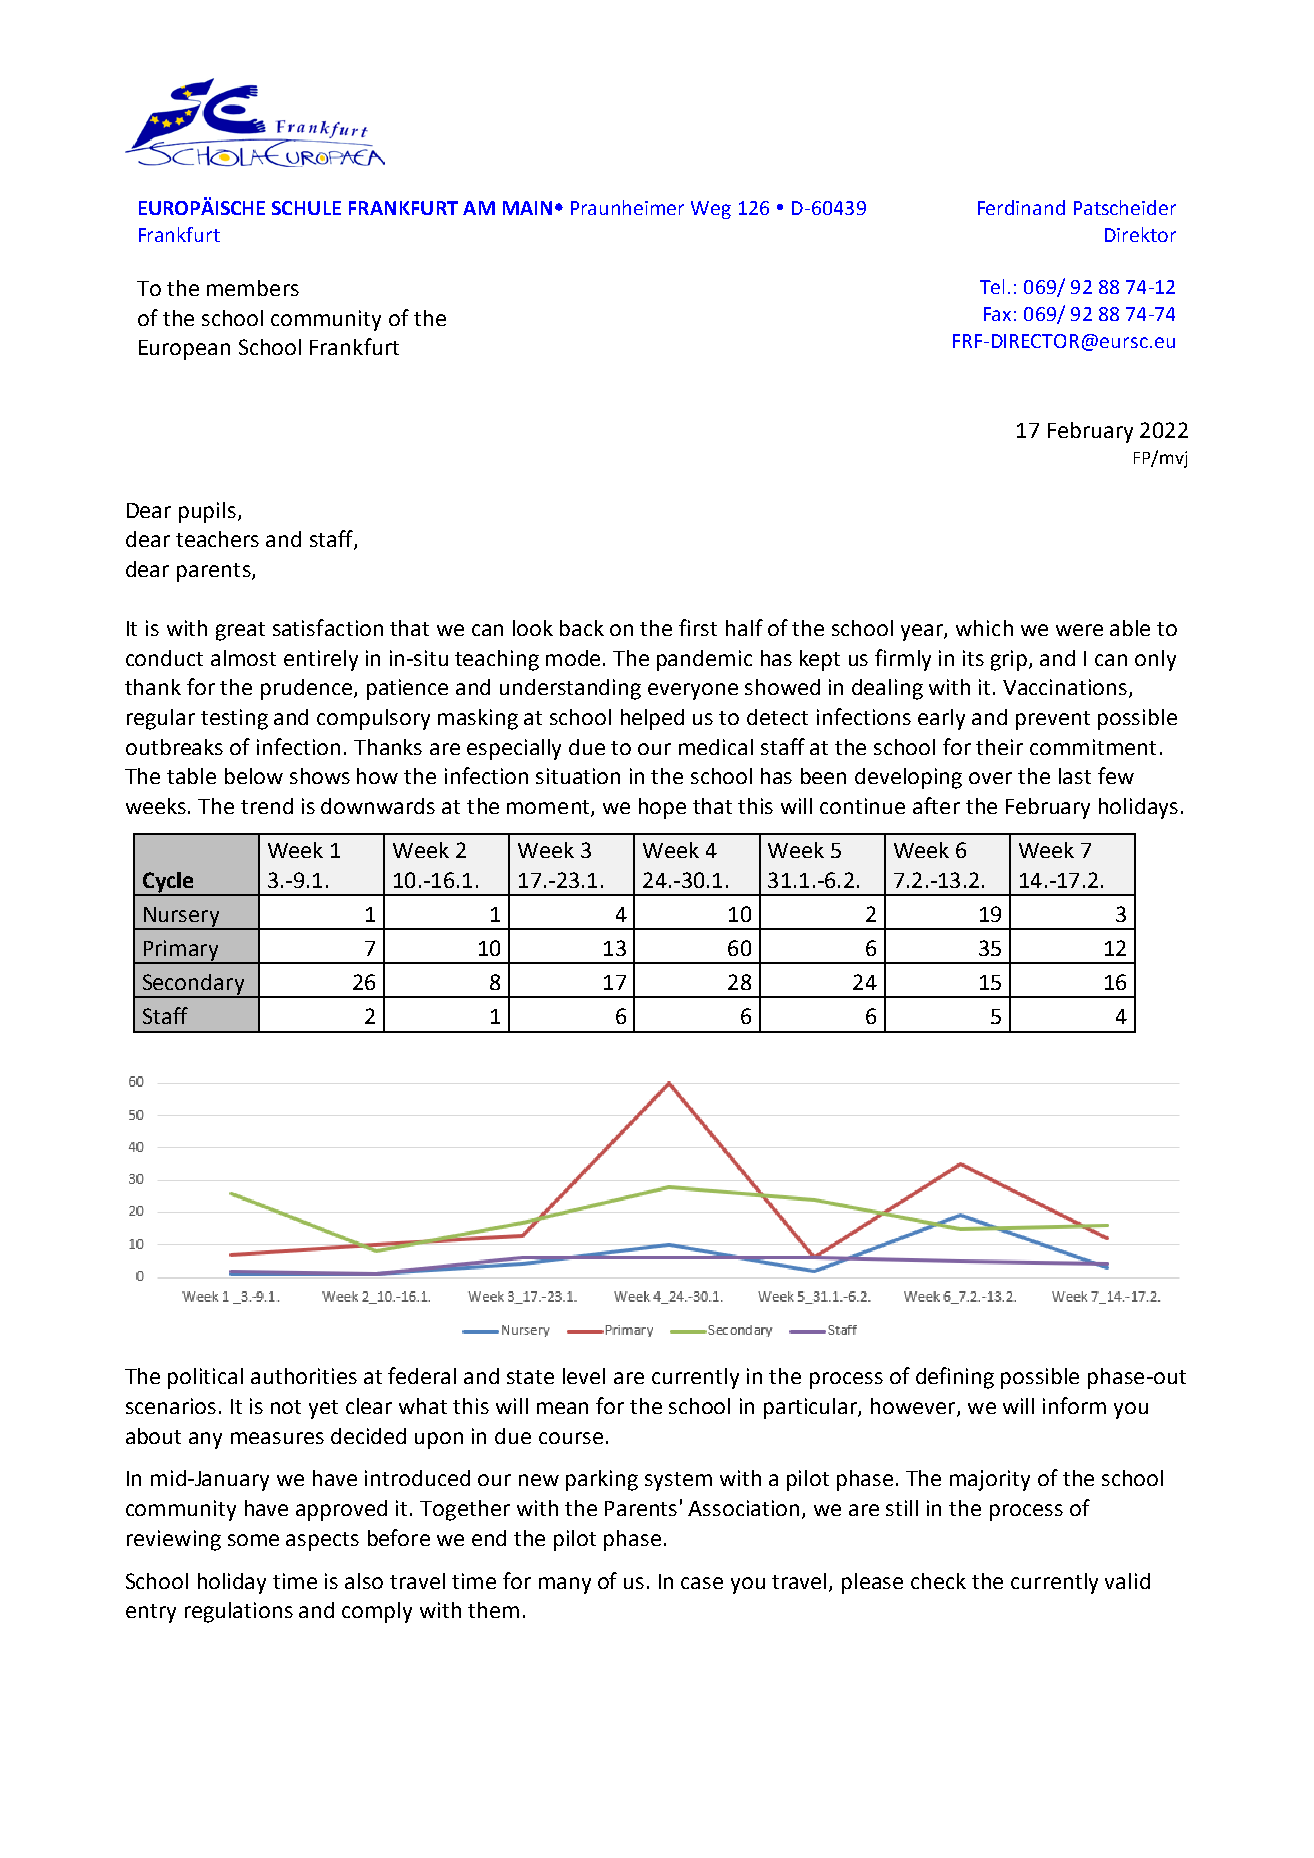 Image resolution: width=1314 pixels, height=1858 pixels. Describe the element at coordinates (1021, 207) in the document. I see `Ferdinand` at that location.
